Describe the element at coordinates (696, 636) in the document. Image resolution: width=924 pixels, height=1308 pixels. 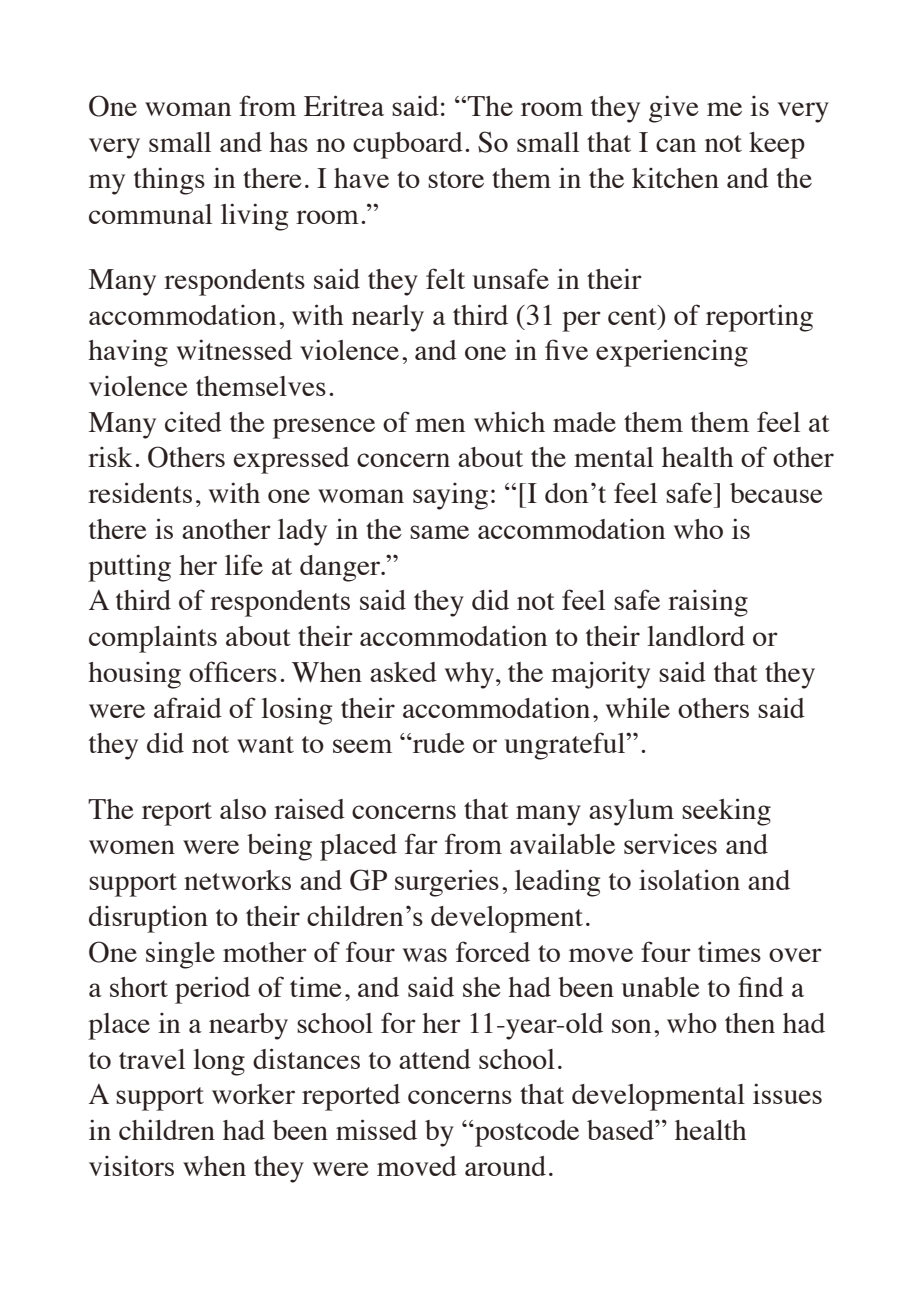
I see `landlord` at that location.
